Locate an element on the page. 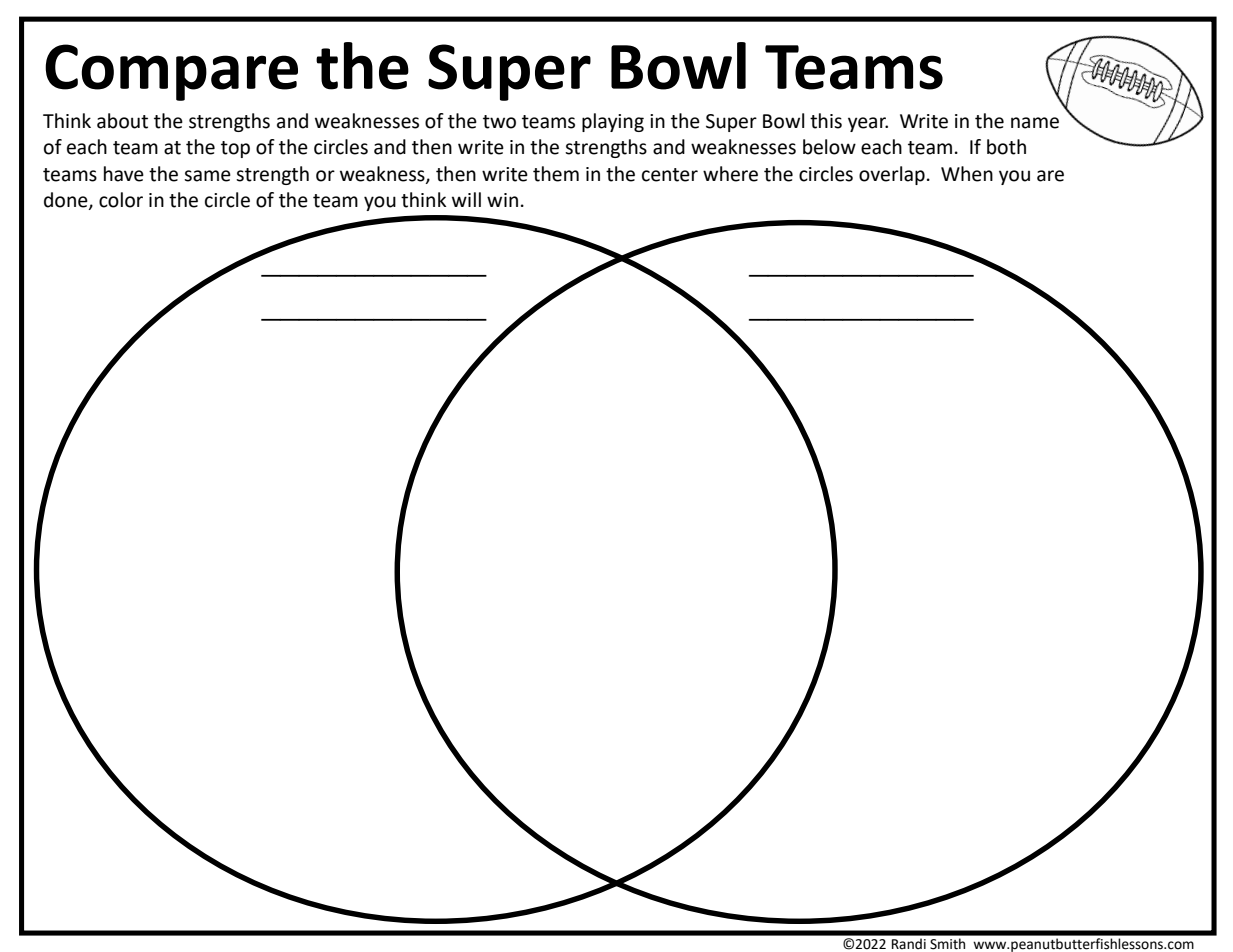  about is located at coordinates (122, 121).
